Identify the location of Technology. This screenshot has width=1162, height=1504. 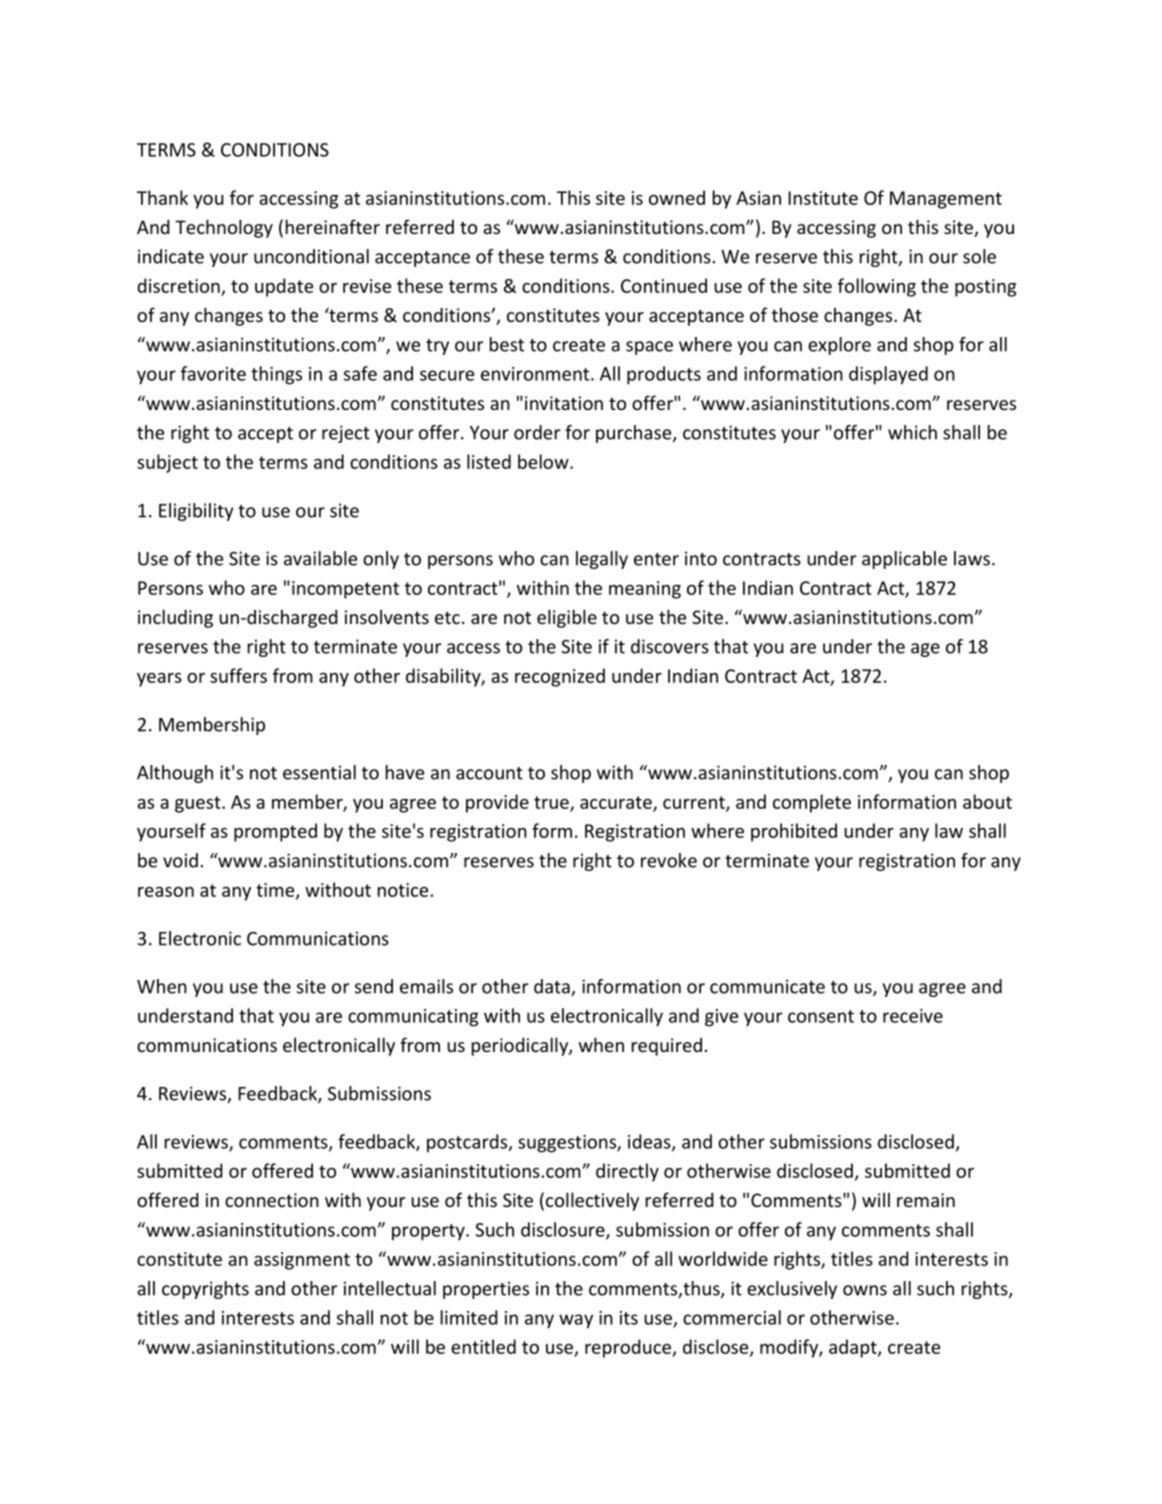
(224, 228).
